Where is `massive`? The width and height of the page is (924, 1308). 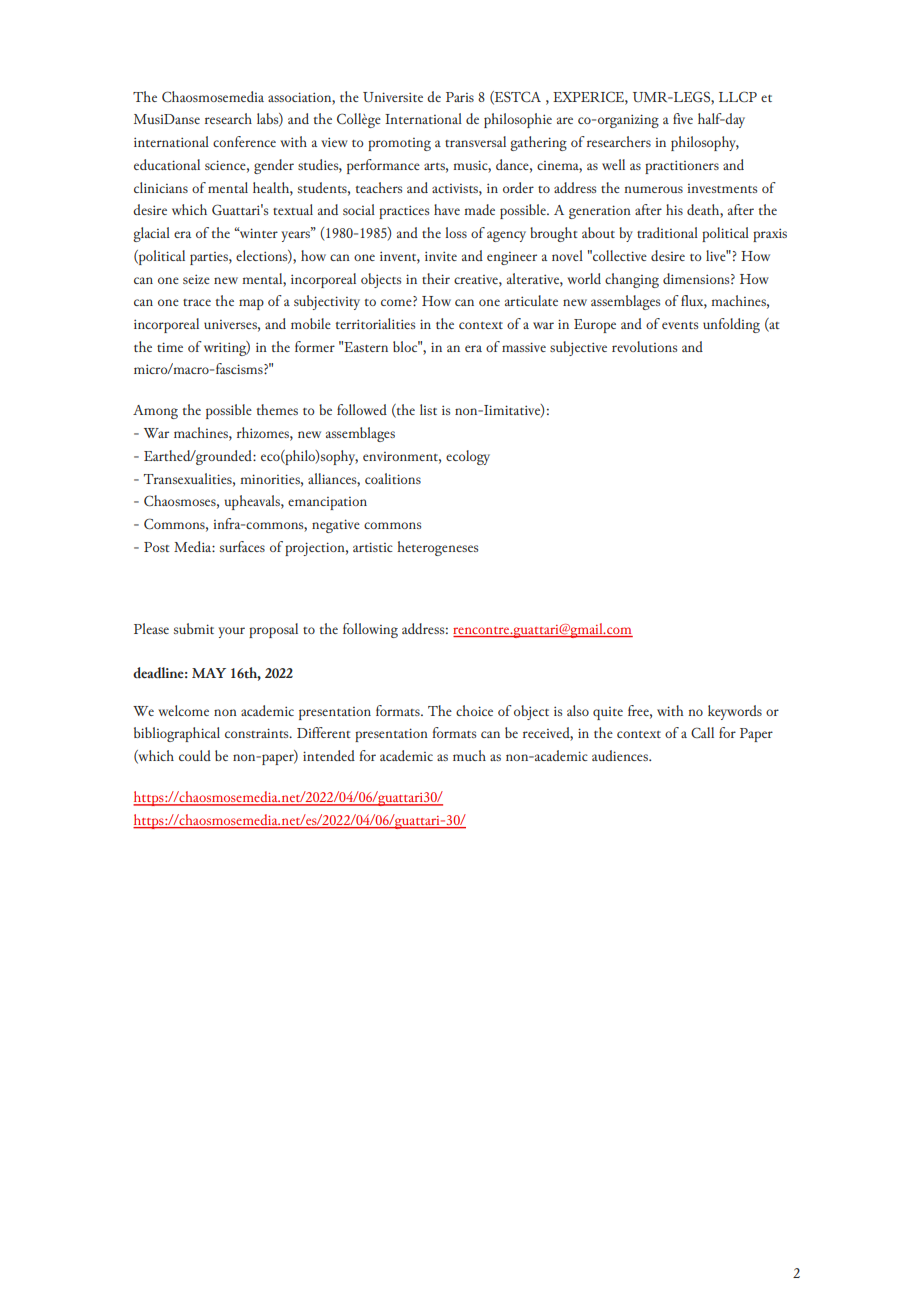 massive is located at coordinates (524, 347).
